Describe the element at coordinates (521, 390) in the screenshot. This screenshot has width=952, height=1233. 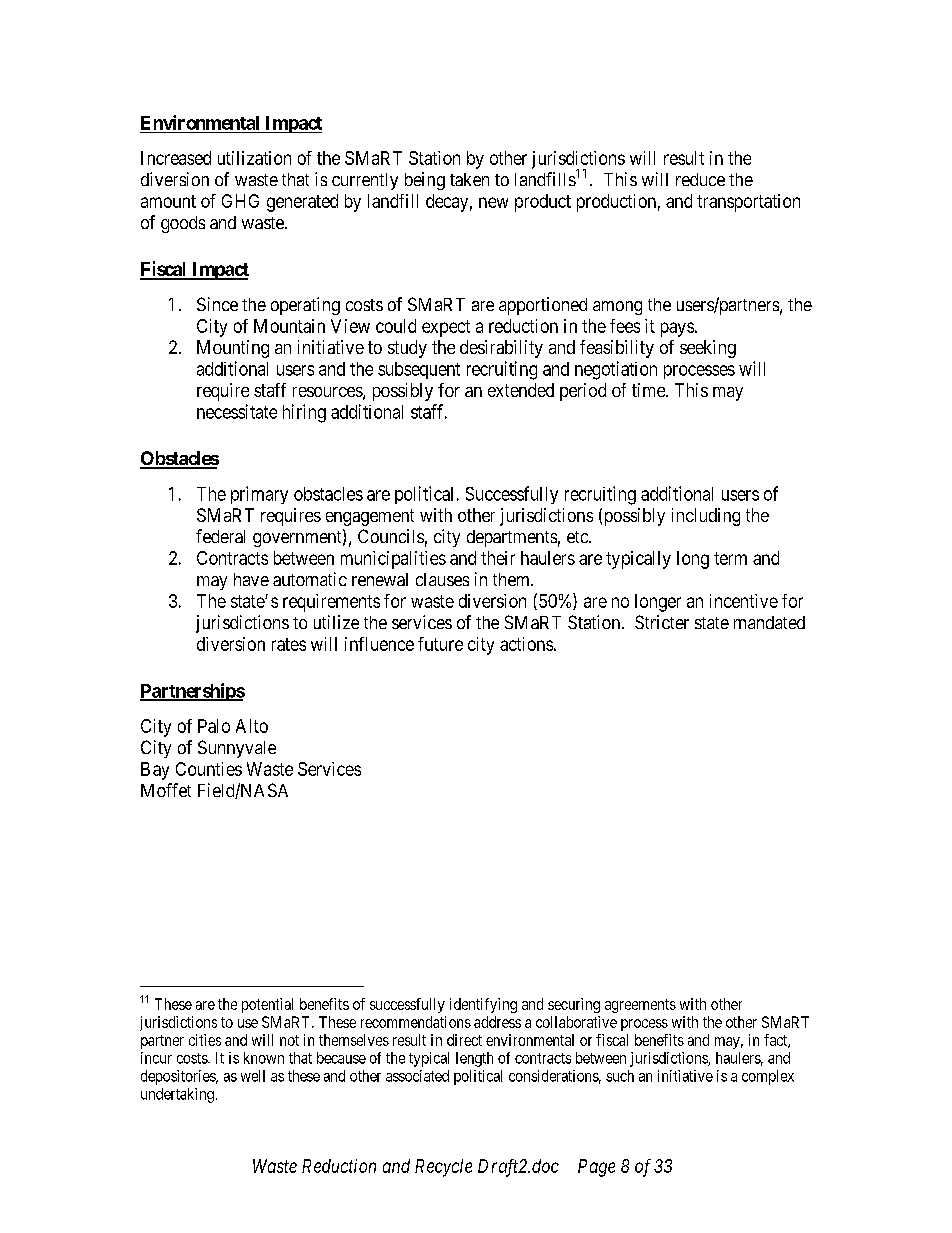
I see `extended` at that location.
